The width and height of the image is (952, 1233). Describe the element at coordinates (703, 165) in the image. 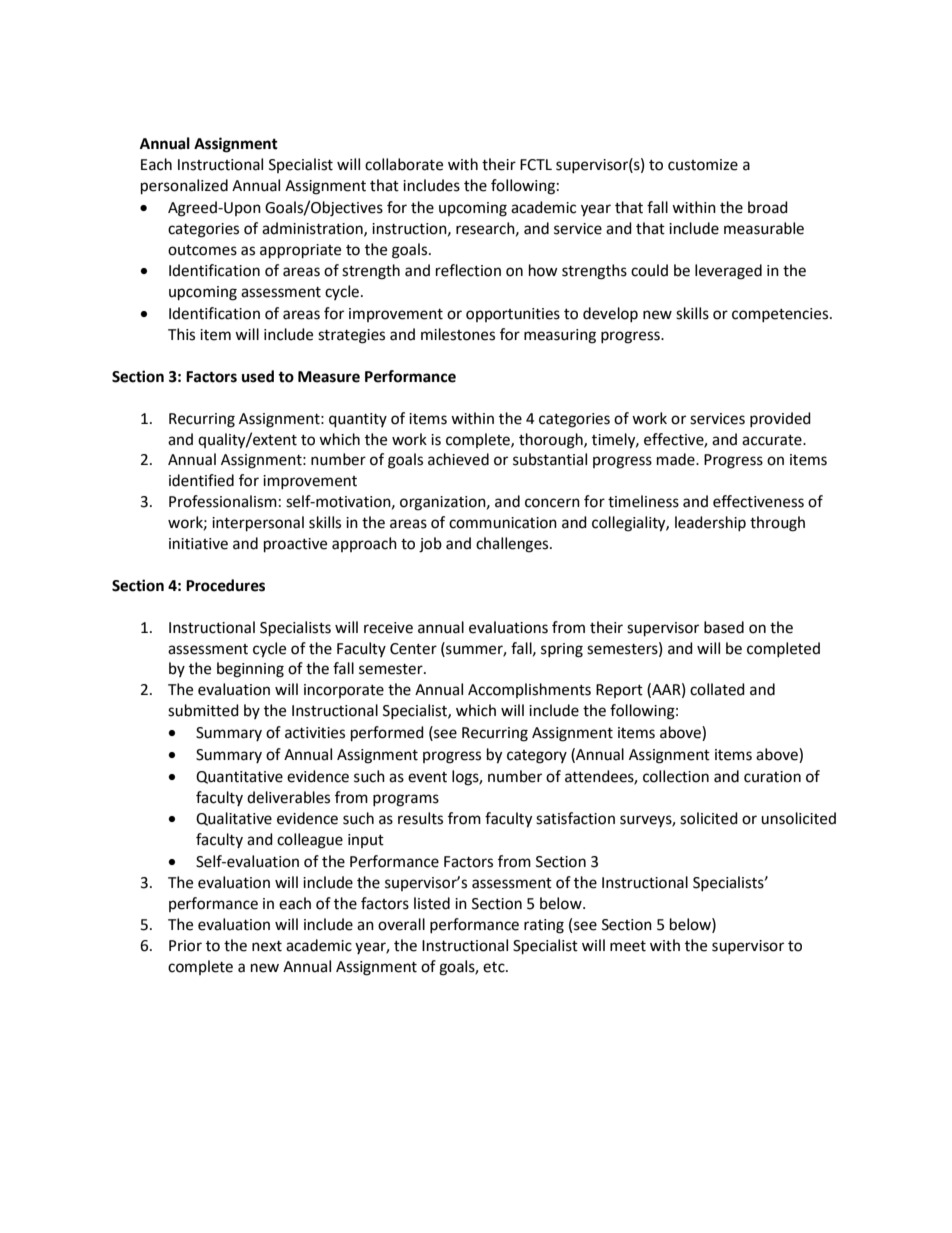

I see `customize` at that location.
